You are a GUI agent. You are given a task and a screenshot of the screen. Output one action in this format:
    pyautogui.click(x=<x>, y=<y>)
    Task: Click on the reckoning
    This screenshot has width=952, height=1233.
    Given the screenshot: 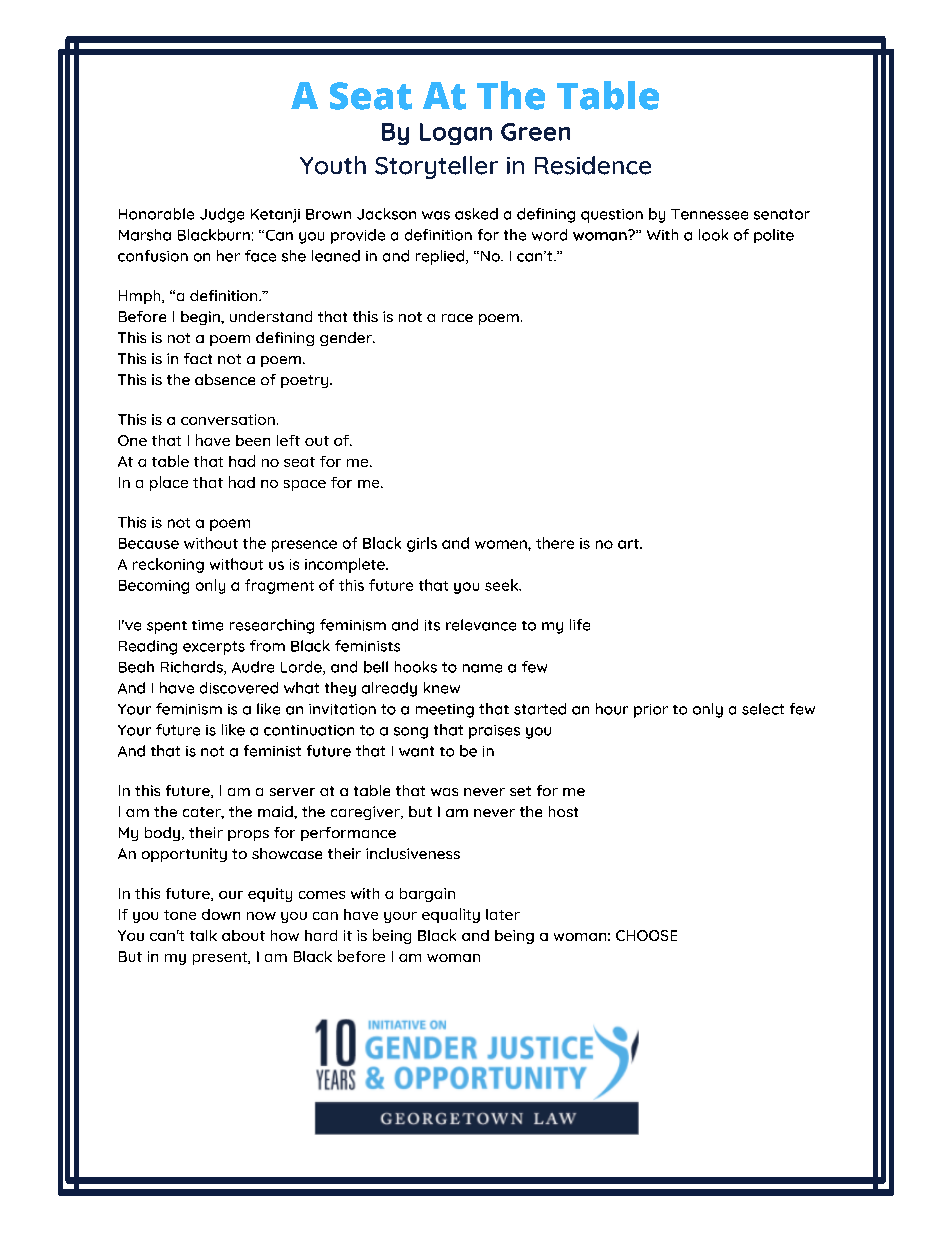 What is the action you would take?
    pyautogui.click(x=168, y=565)
